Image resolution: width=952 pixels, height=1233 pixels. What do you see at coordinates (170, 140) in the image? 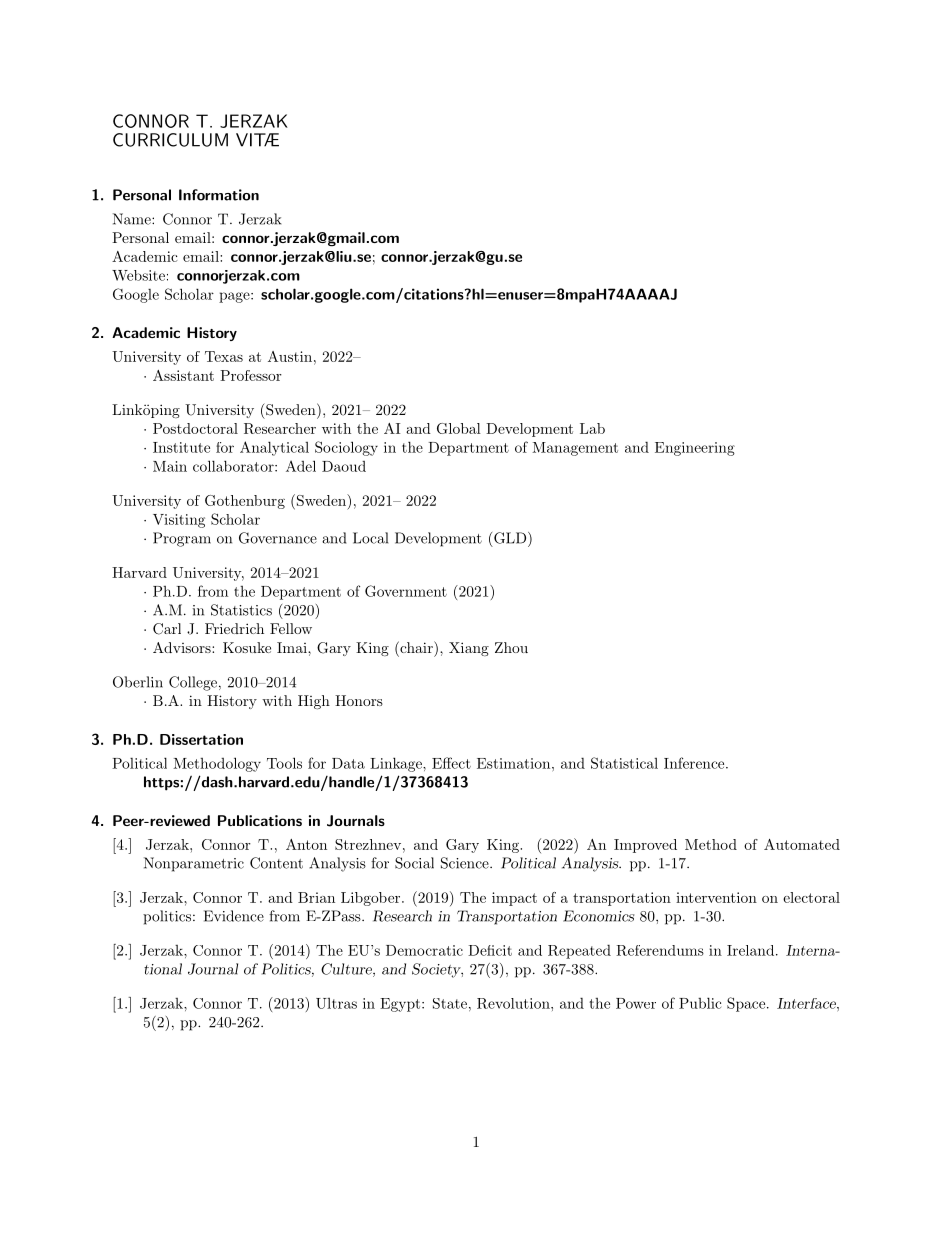
I see `CURRICULUM` at bounding box center [170, 140].
